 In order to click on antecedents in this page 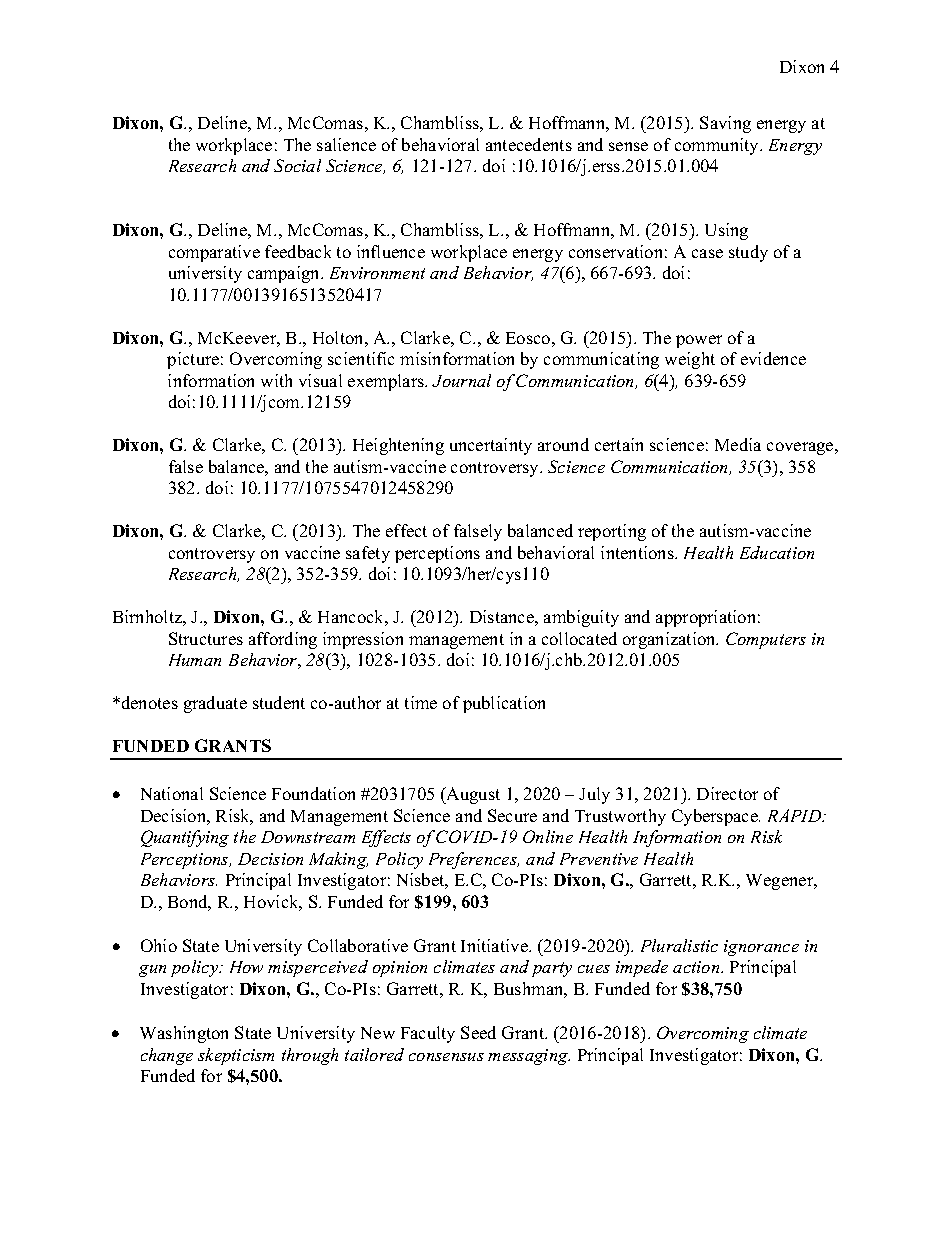, I will do `click(529, 144)`.
